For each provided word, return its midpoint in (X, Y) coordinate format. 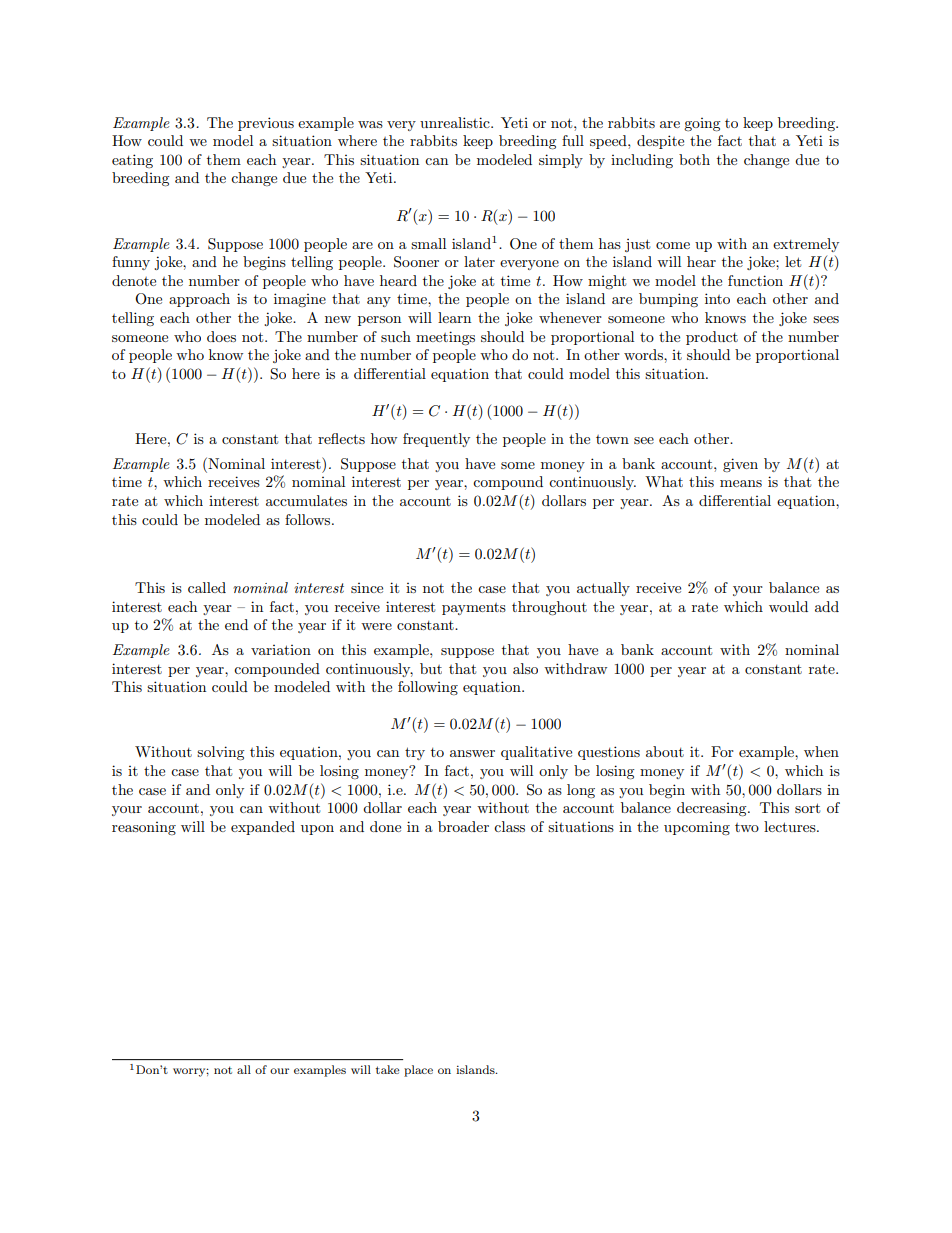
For (722, 751)
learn (454, 317)
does (221, 336)
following (428, 688)
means (741, 483)
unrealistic (456, 122)
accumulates (306, 500)
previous (266, 124)
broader (463, 826)
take (388, 1069)
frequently (436, 440)
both (694, 159)
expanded (263, 828)
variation (281, 650)
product (712, 338)
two (747, 827)
